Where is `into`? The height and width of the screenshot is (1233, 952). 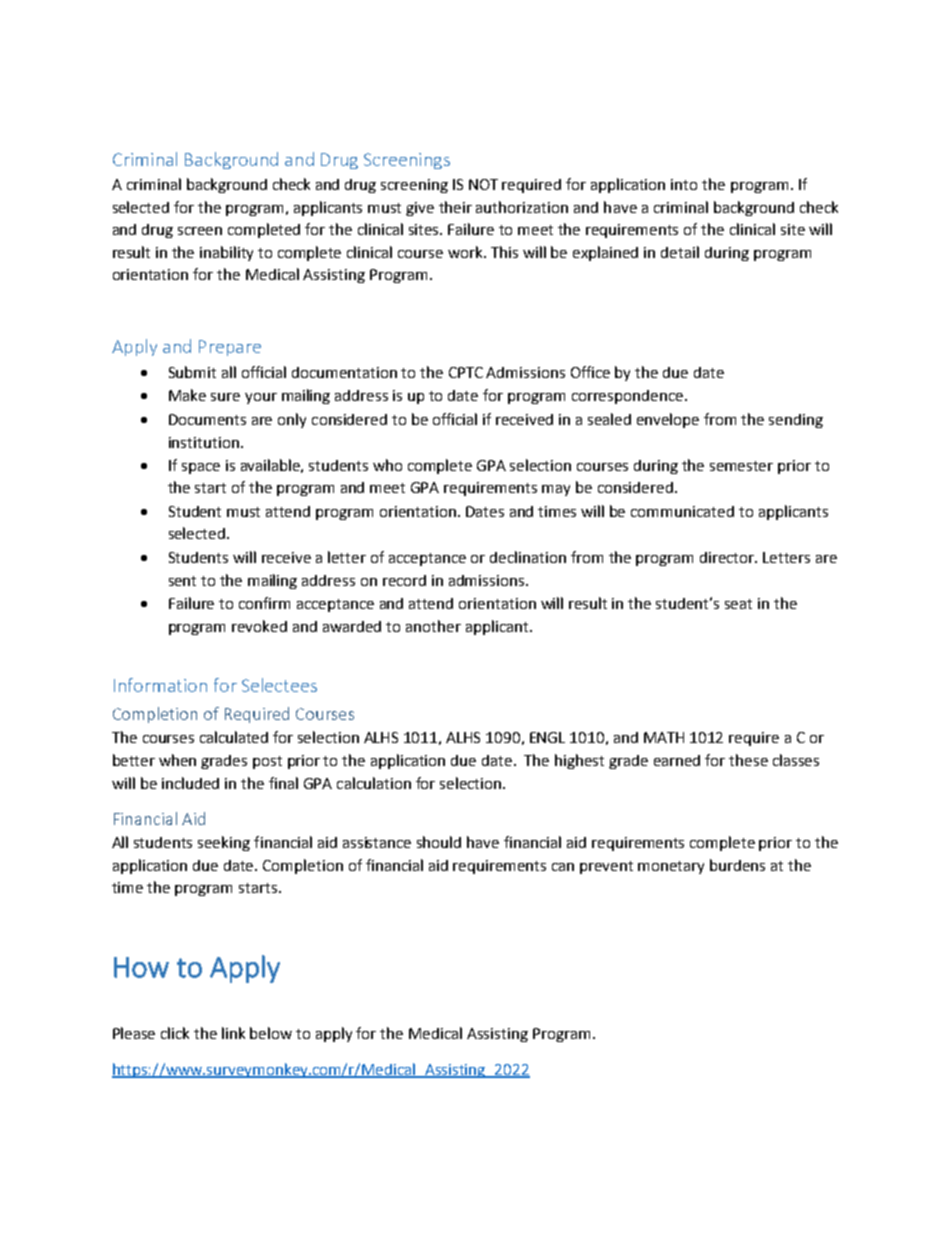 into is located at coordinates (684, 184).
